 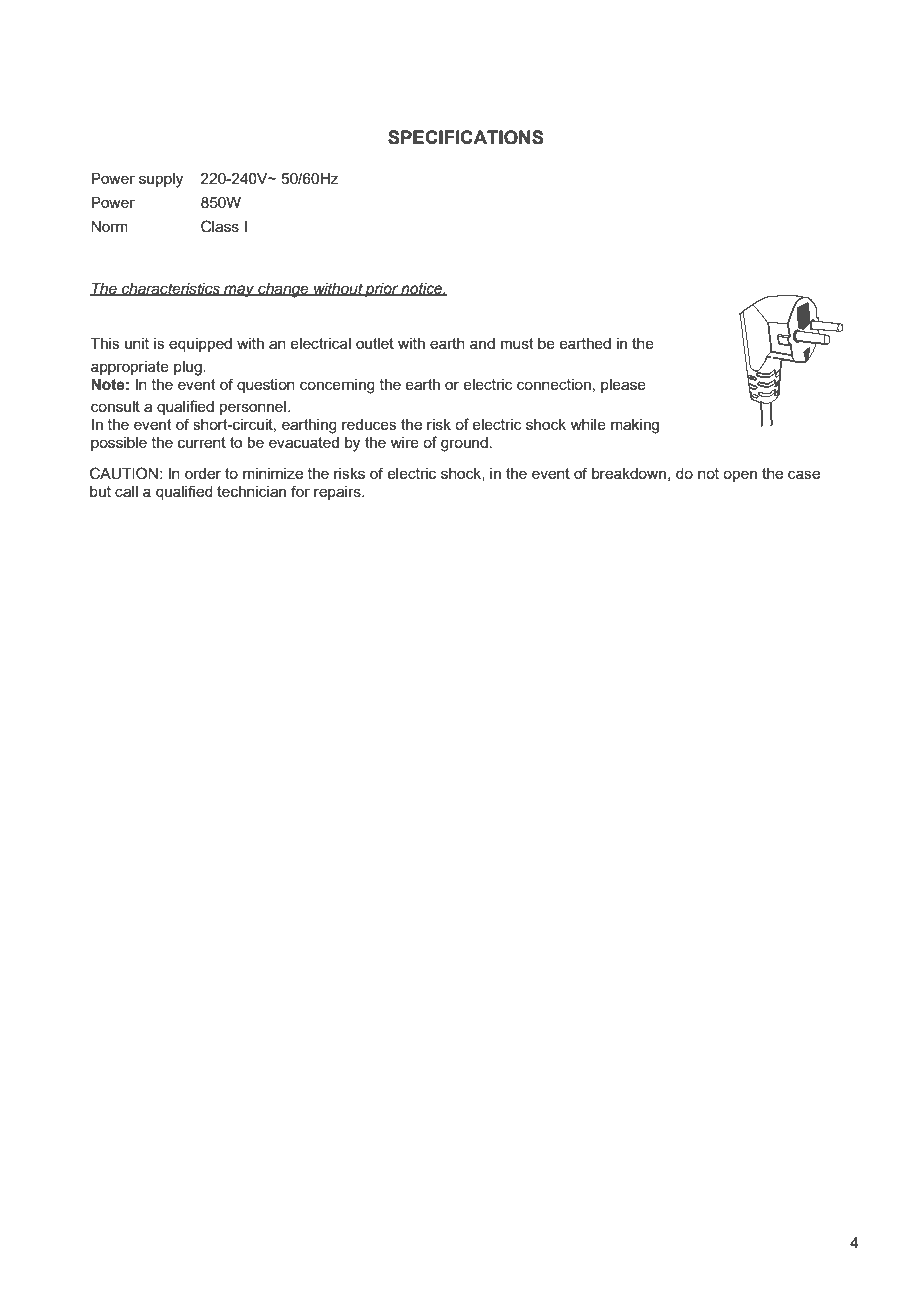 What do you see at coordinates (517, 343) in the image?
I see `must` at bounding box center [517, 343].
